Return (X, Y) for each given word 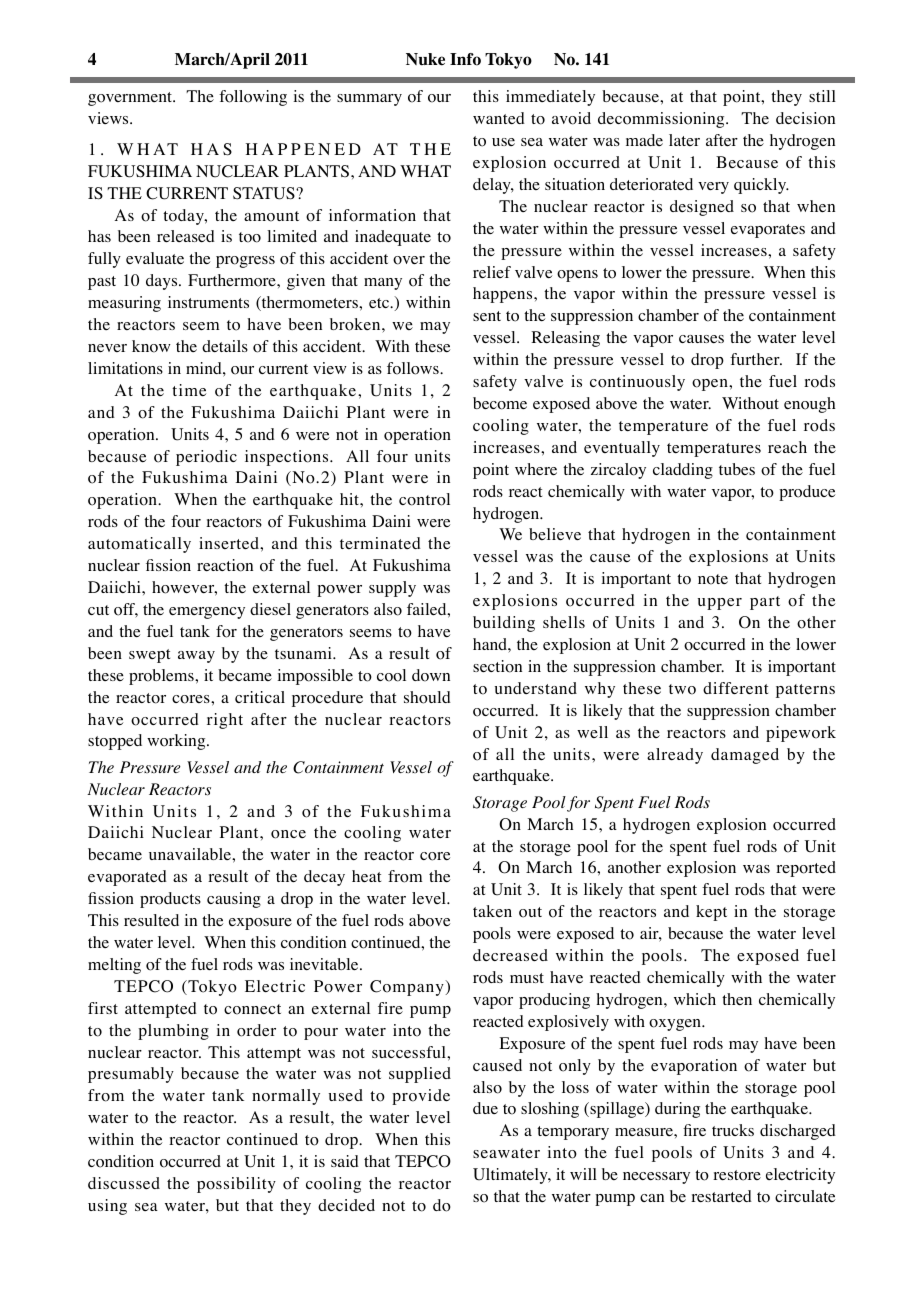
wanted (499, 118)
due (485, 1108)
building (504, 624)
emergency (207, 613)
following (253, 98)
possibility (236, 1185)
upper (720, 604)
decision (805, 118)
